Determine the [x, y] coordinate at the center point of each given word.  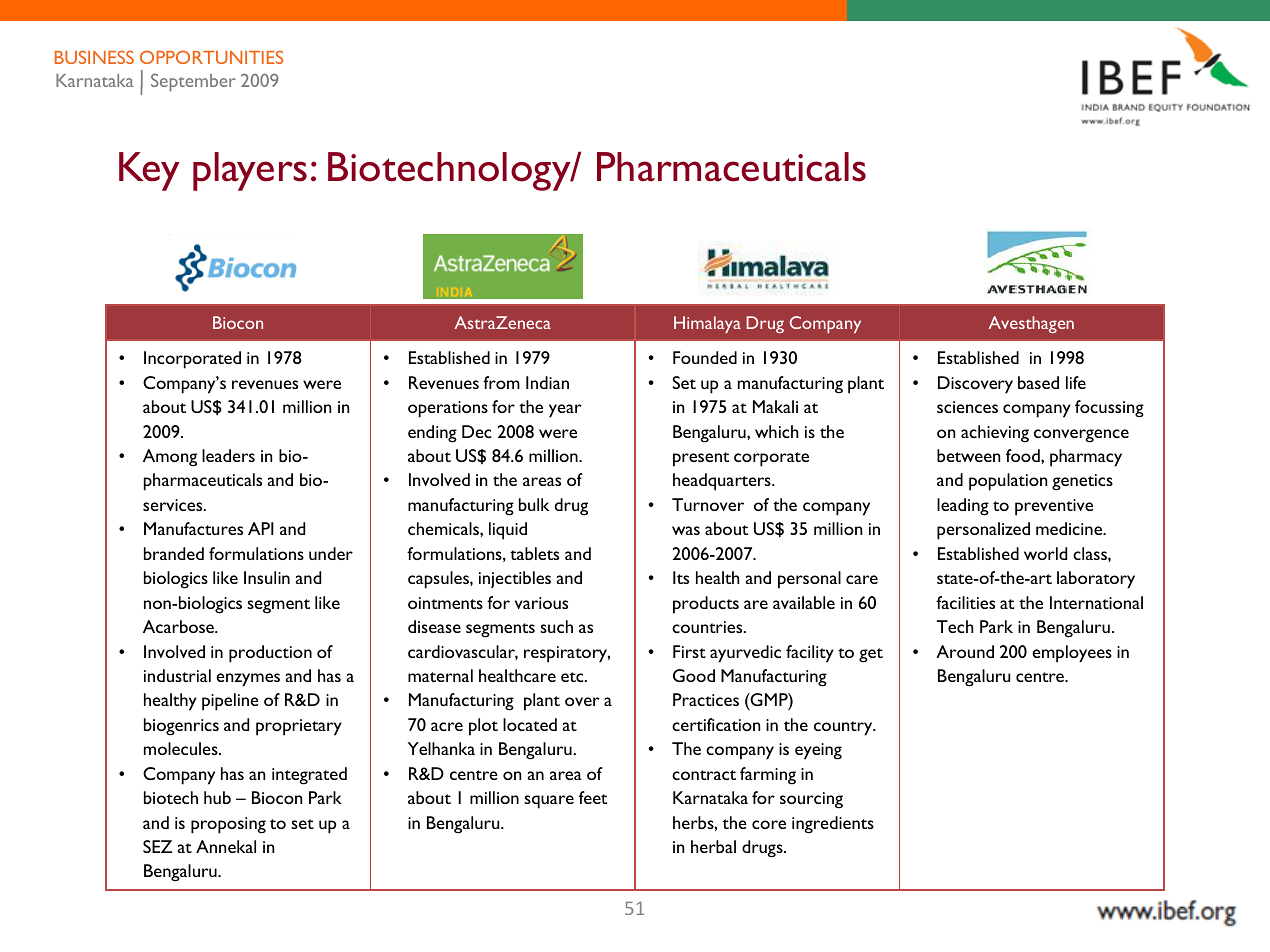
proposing [228, 825]
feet [593, 797]
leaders [228, 455]
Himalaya [707, 324]
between [968, 455]
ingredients [833, 825]
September [193, 83]
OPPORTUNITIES [211, 57]
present [701, 459]
